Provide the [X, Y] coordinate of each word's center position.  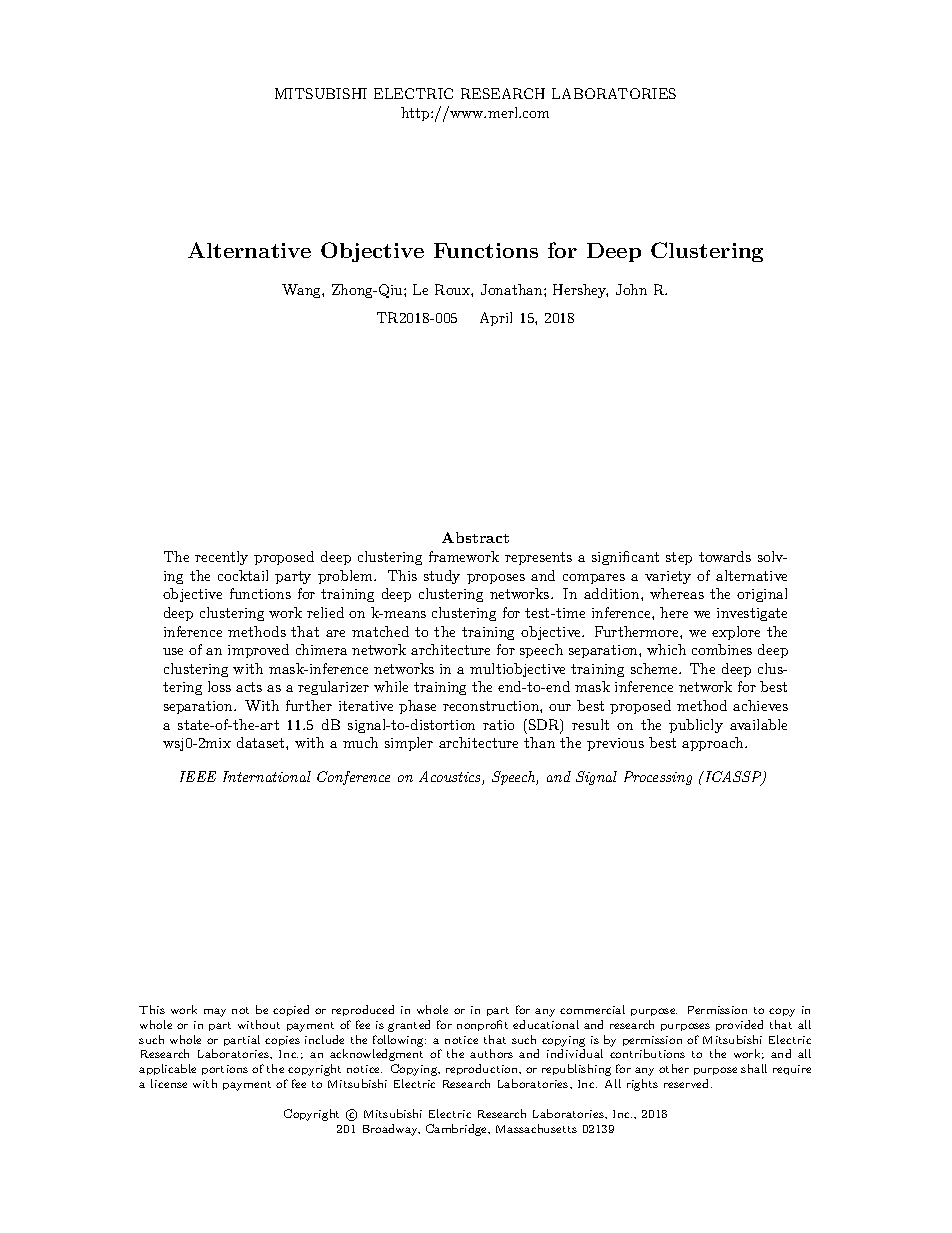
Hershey [580, 291]
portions [225, 1070]
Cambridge [458, 1130]
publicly [696, 726]
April [496, 319]
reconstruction [492, 706]
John [631, 289]
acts [249, 687]
